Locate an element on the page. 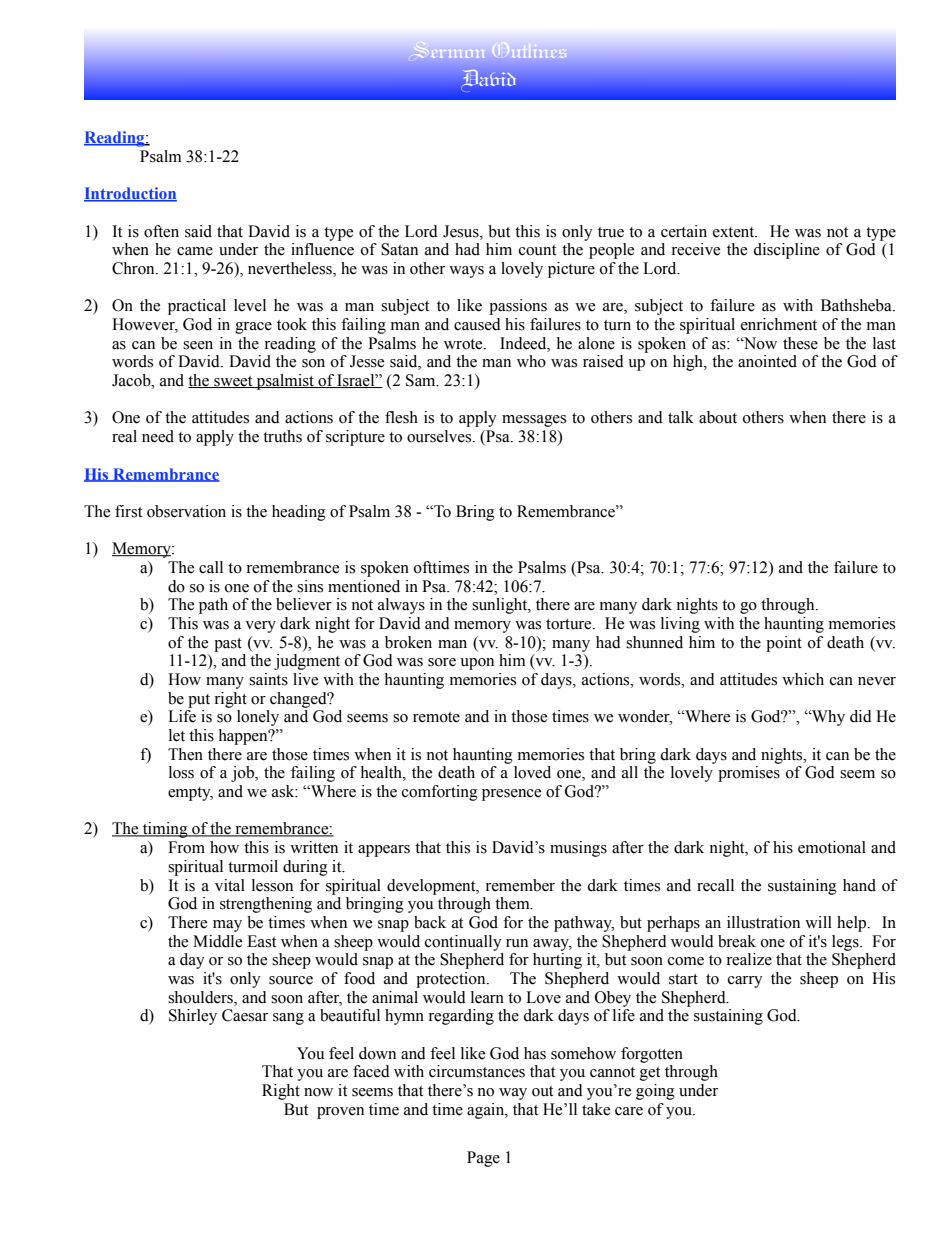  them is located at coordinates (513, 903).
